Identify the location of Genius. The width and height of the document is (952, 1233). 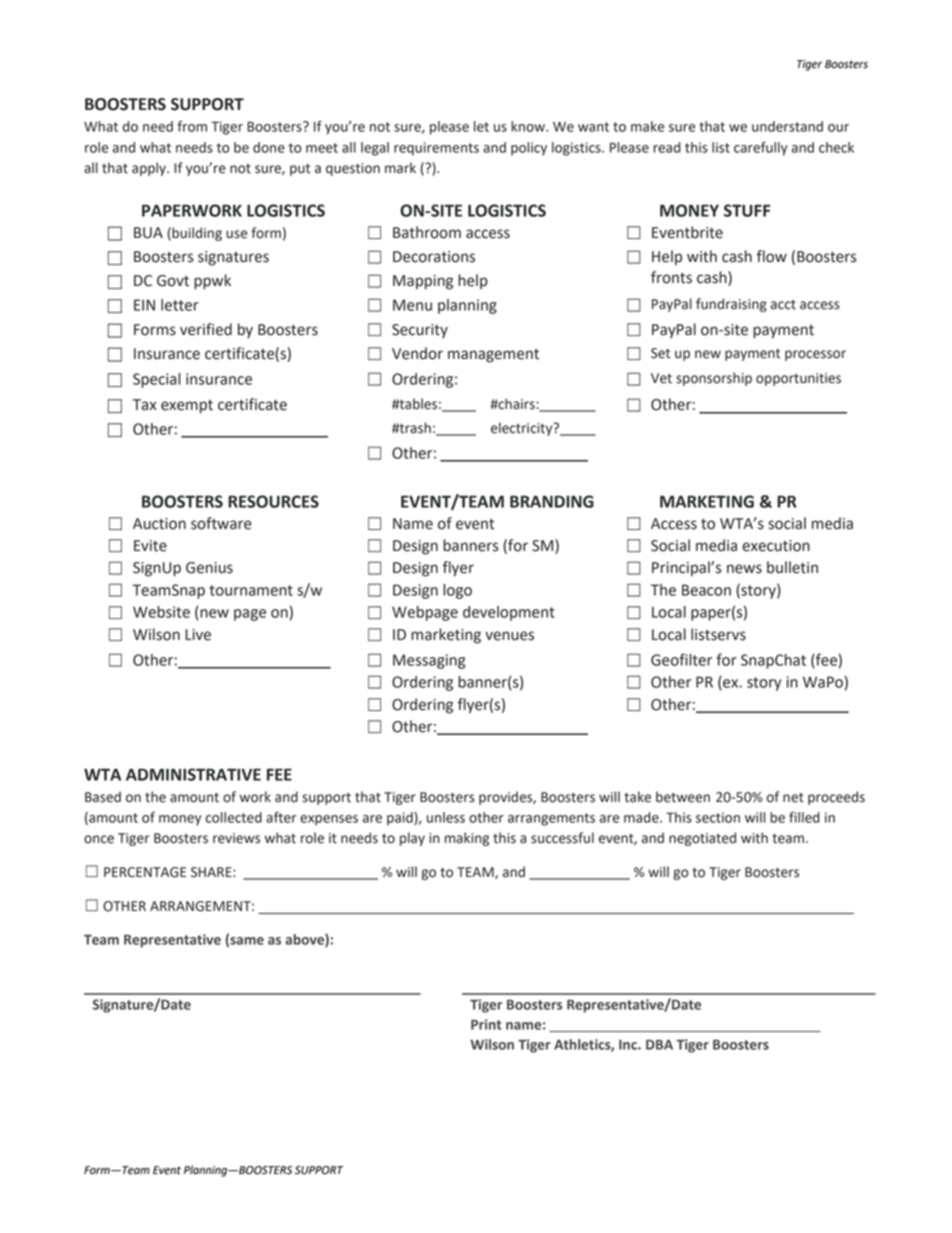
(209, 568).
